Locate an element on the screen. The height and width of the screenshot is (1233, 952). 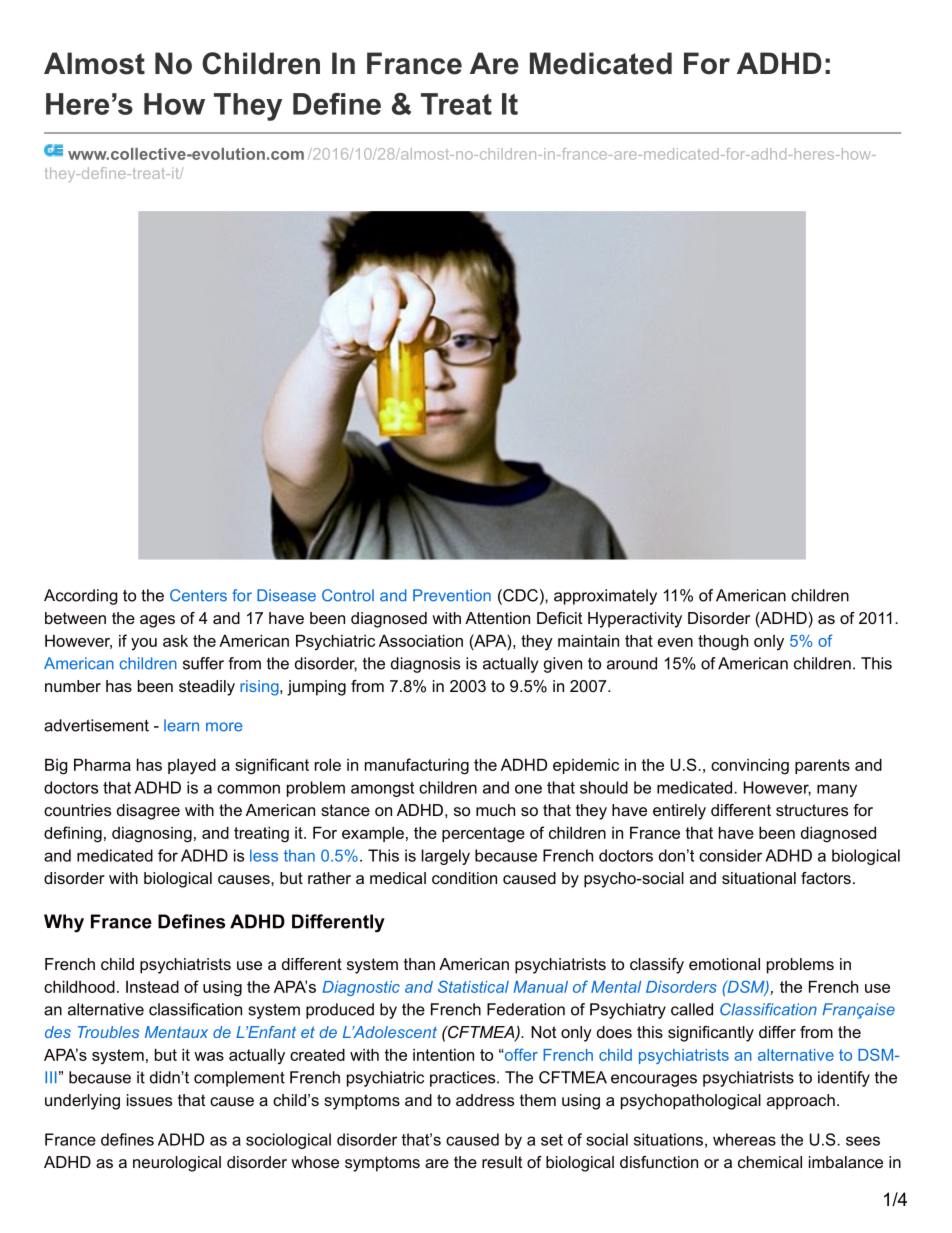
result is located at coordinates (502, 1162).
